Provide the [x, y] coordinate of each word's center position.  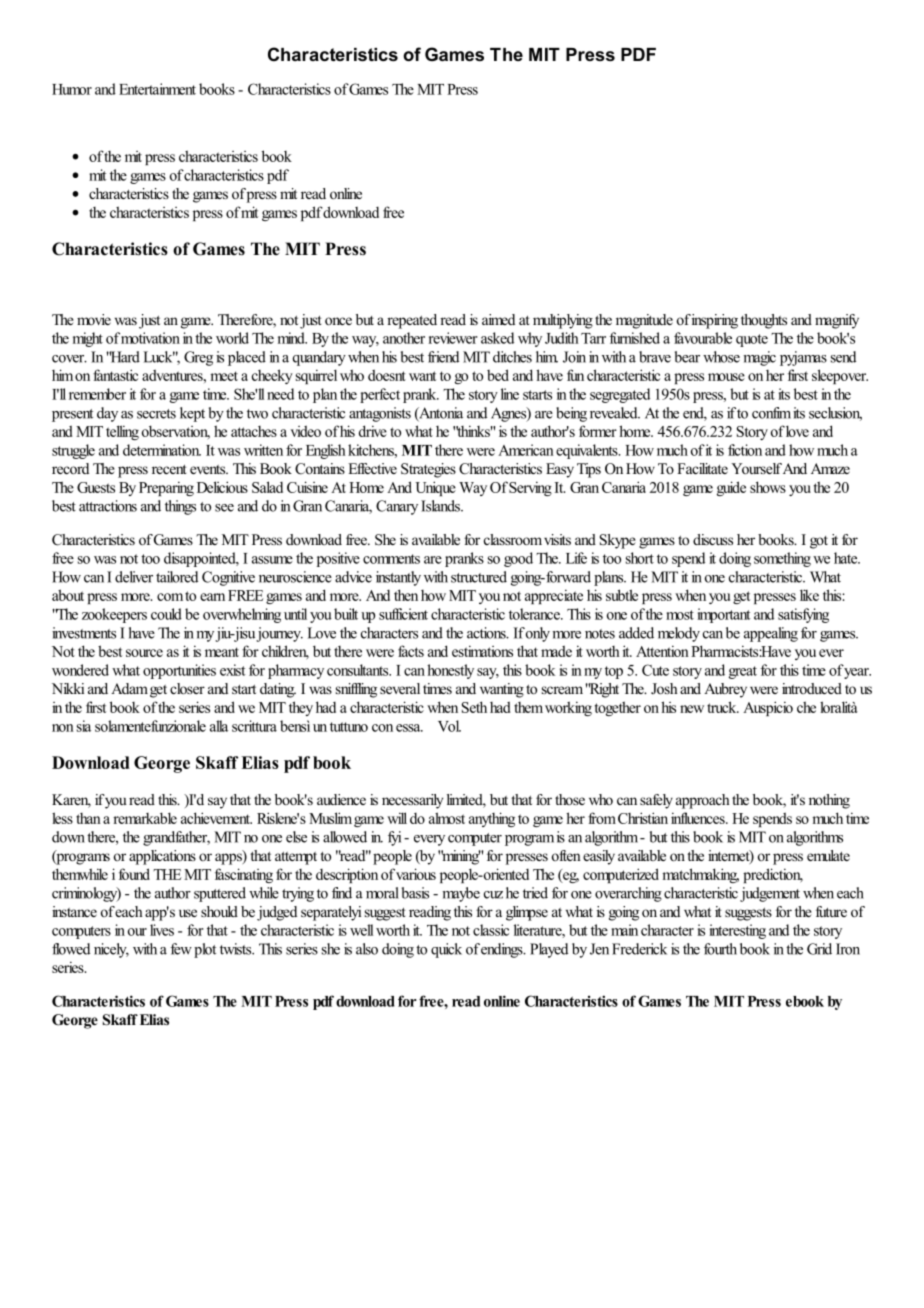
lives [162, 930]
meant [222, 652]
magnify [837, 321]
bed [498, 375]
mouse [726, 377]
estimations [482, 651]
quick [446, 950]
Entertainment [157, 89]
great [743, 672]
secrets [156, 414]
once [338, 321]
